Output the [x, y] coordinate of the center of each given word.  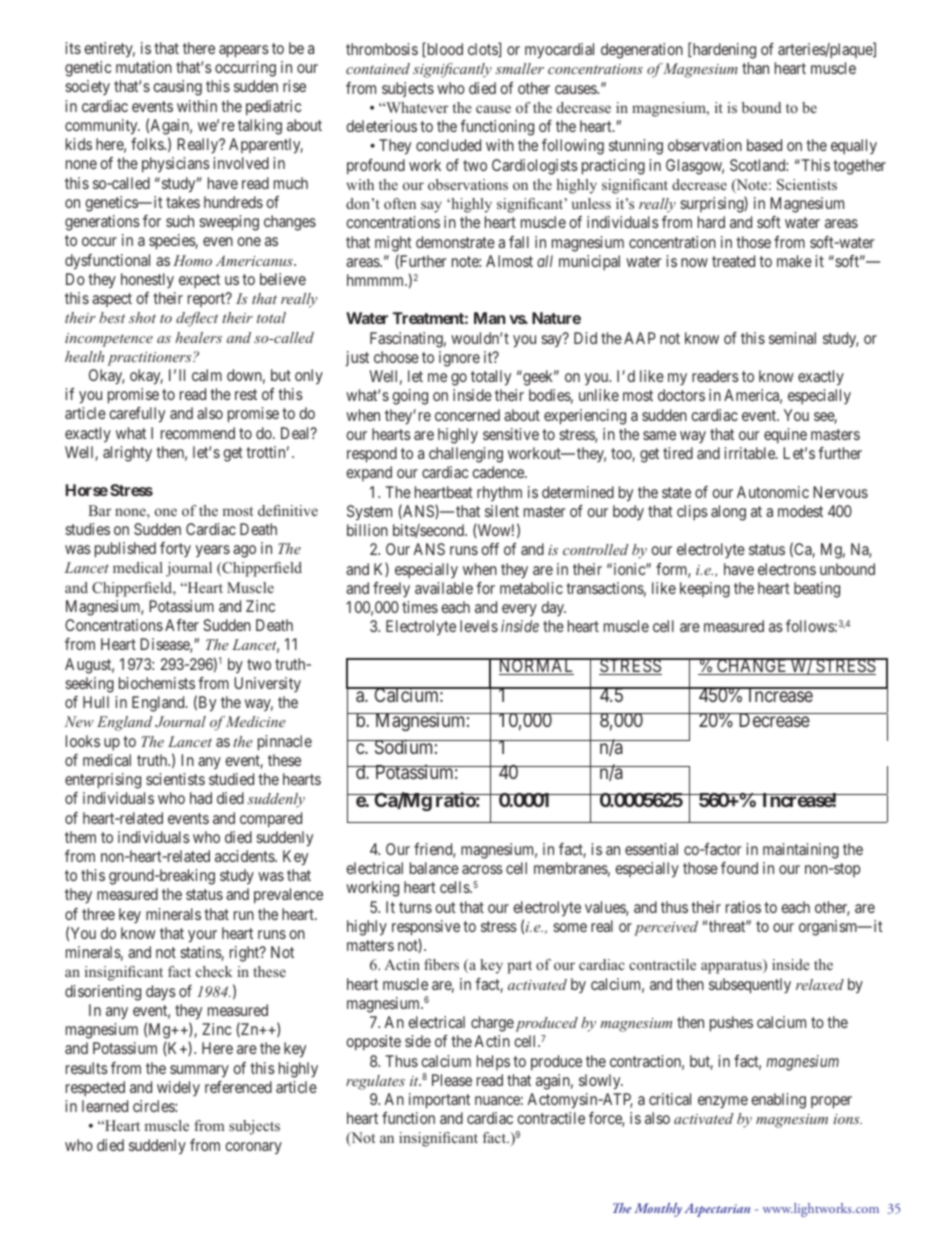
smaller [519, 68]
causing [177, 88]
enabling [778, 1101]
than [755, 68]
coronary [253, 1148]
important [439, 1101]
